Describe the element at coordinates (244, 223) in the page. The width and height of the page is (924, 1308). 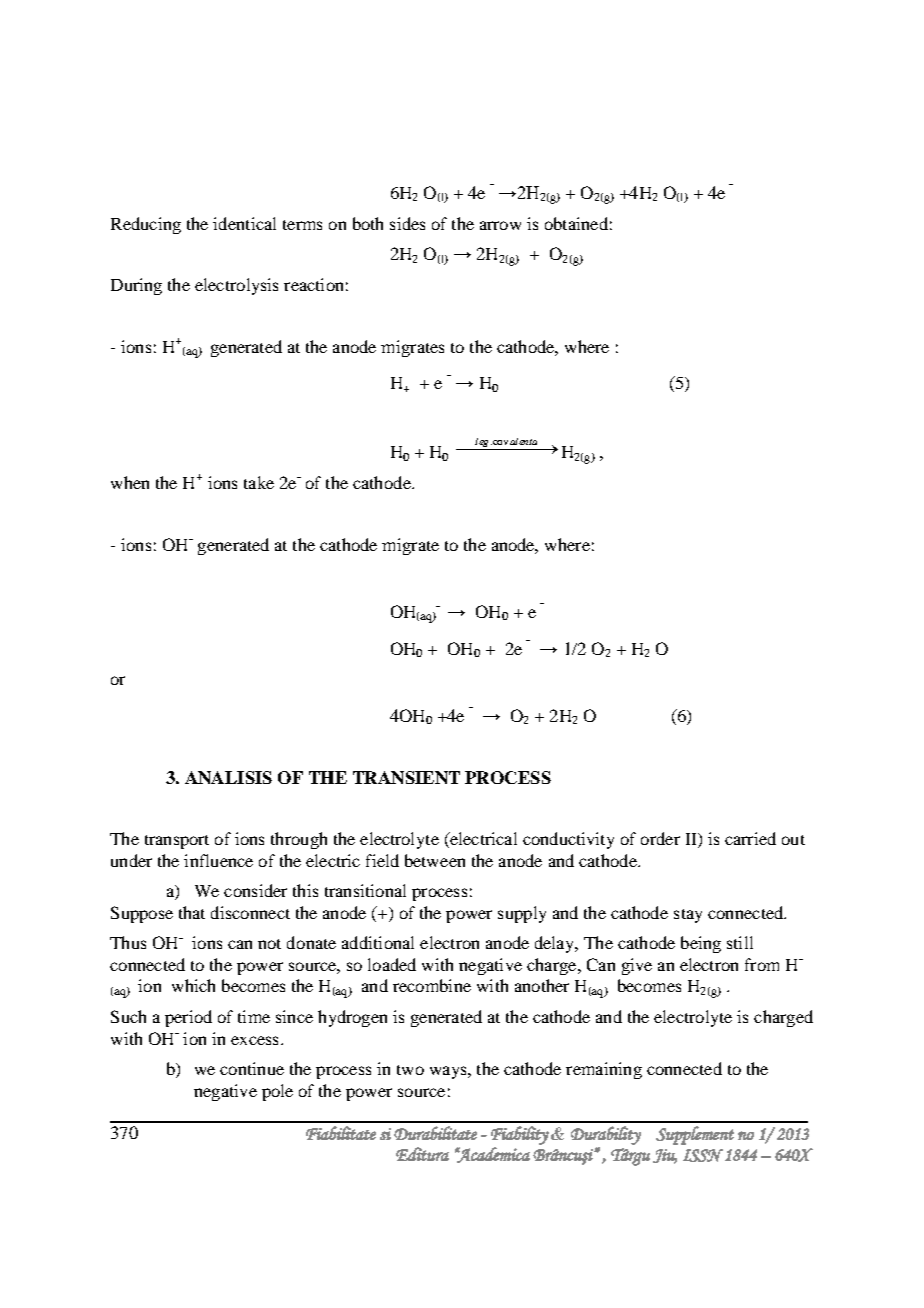
I see `identical` at that location.
